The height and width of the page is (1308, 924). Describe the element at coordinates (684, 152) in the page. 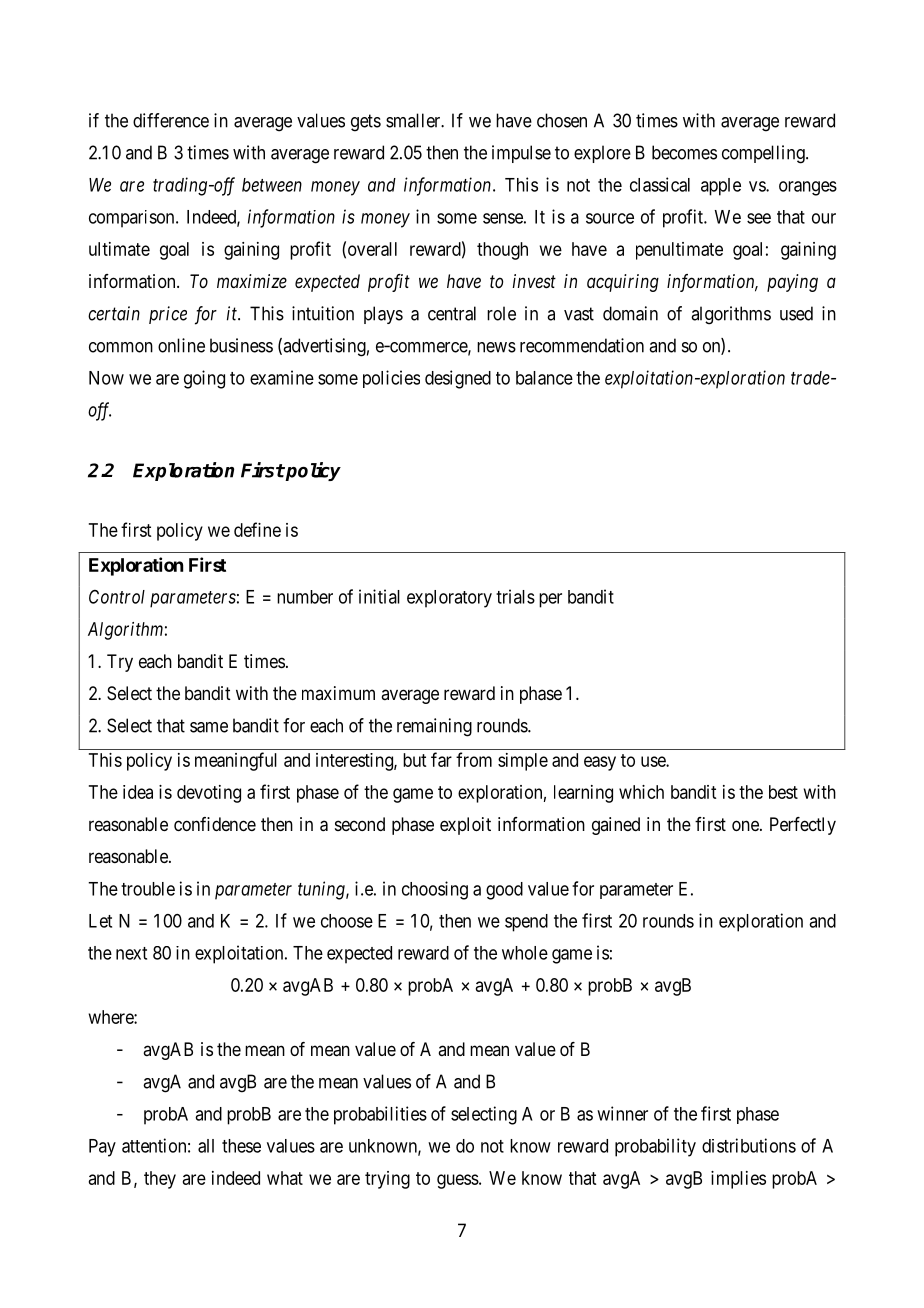

I see `becomes` at that location.
